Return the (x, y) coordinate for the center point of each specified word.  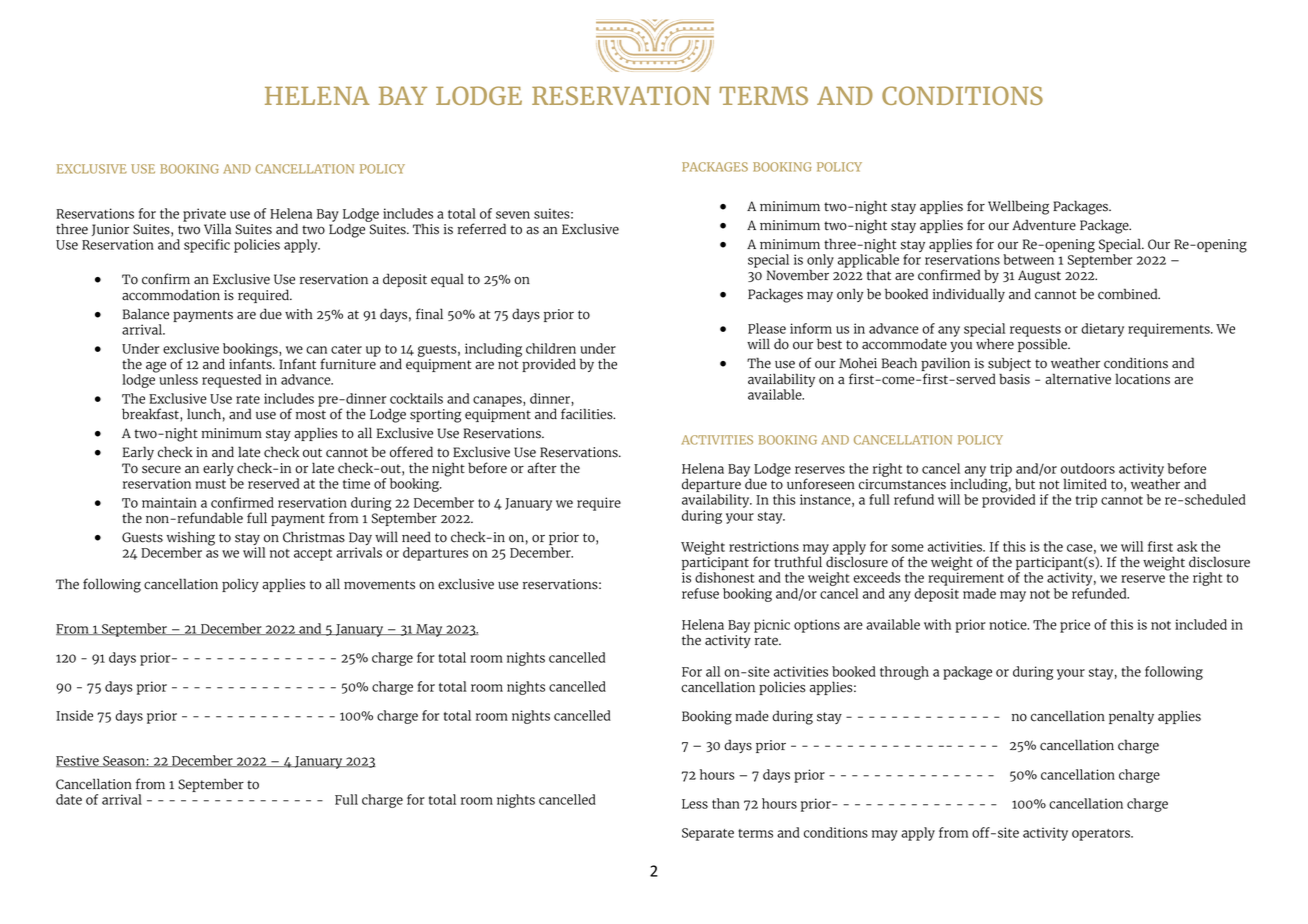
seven (513, 215)
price (1075, 626)
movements (379, 585)
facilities (588, 414)
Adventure (1044, 225)
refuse (700, 593)
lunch (204, 414)
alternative (1078, 379)
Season (124, 761)
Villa (217, 229)
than (726, 803)
